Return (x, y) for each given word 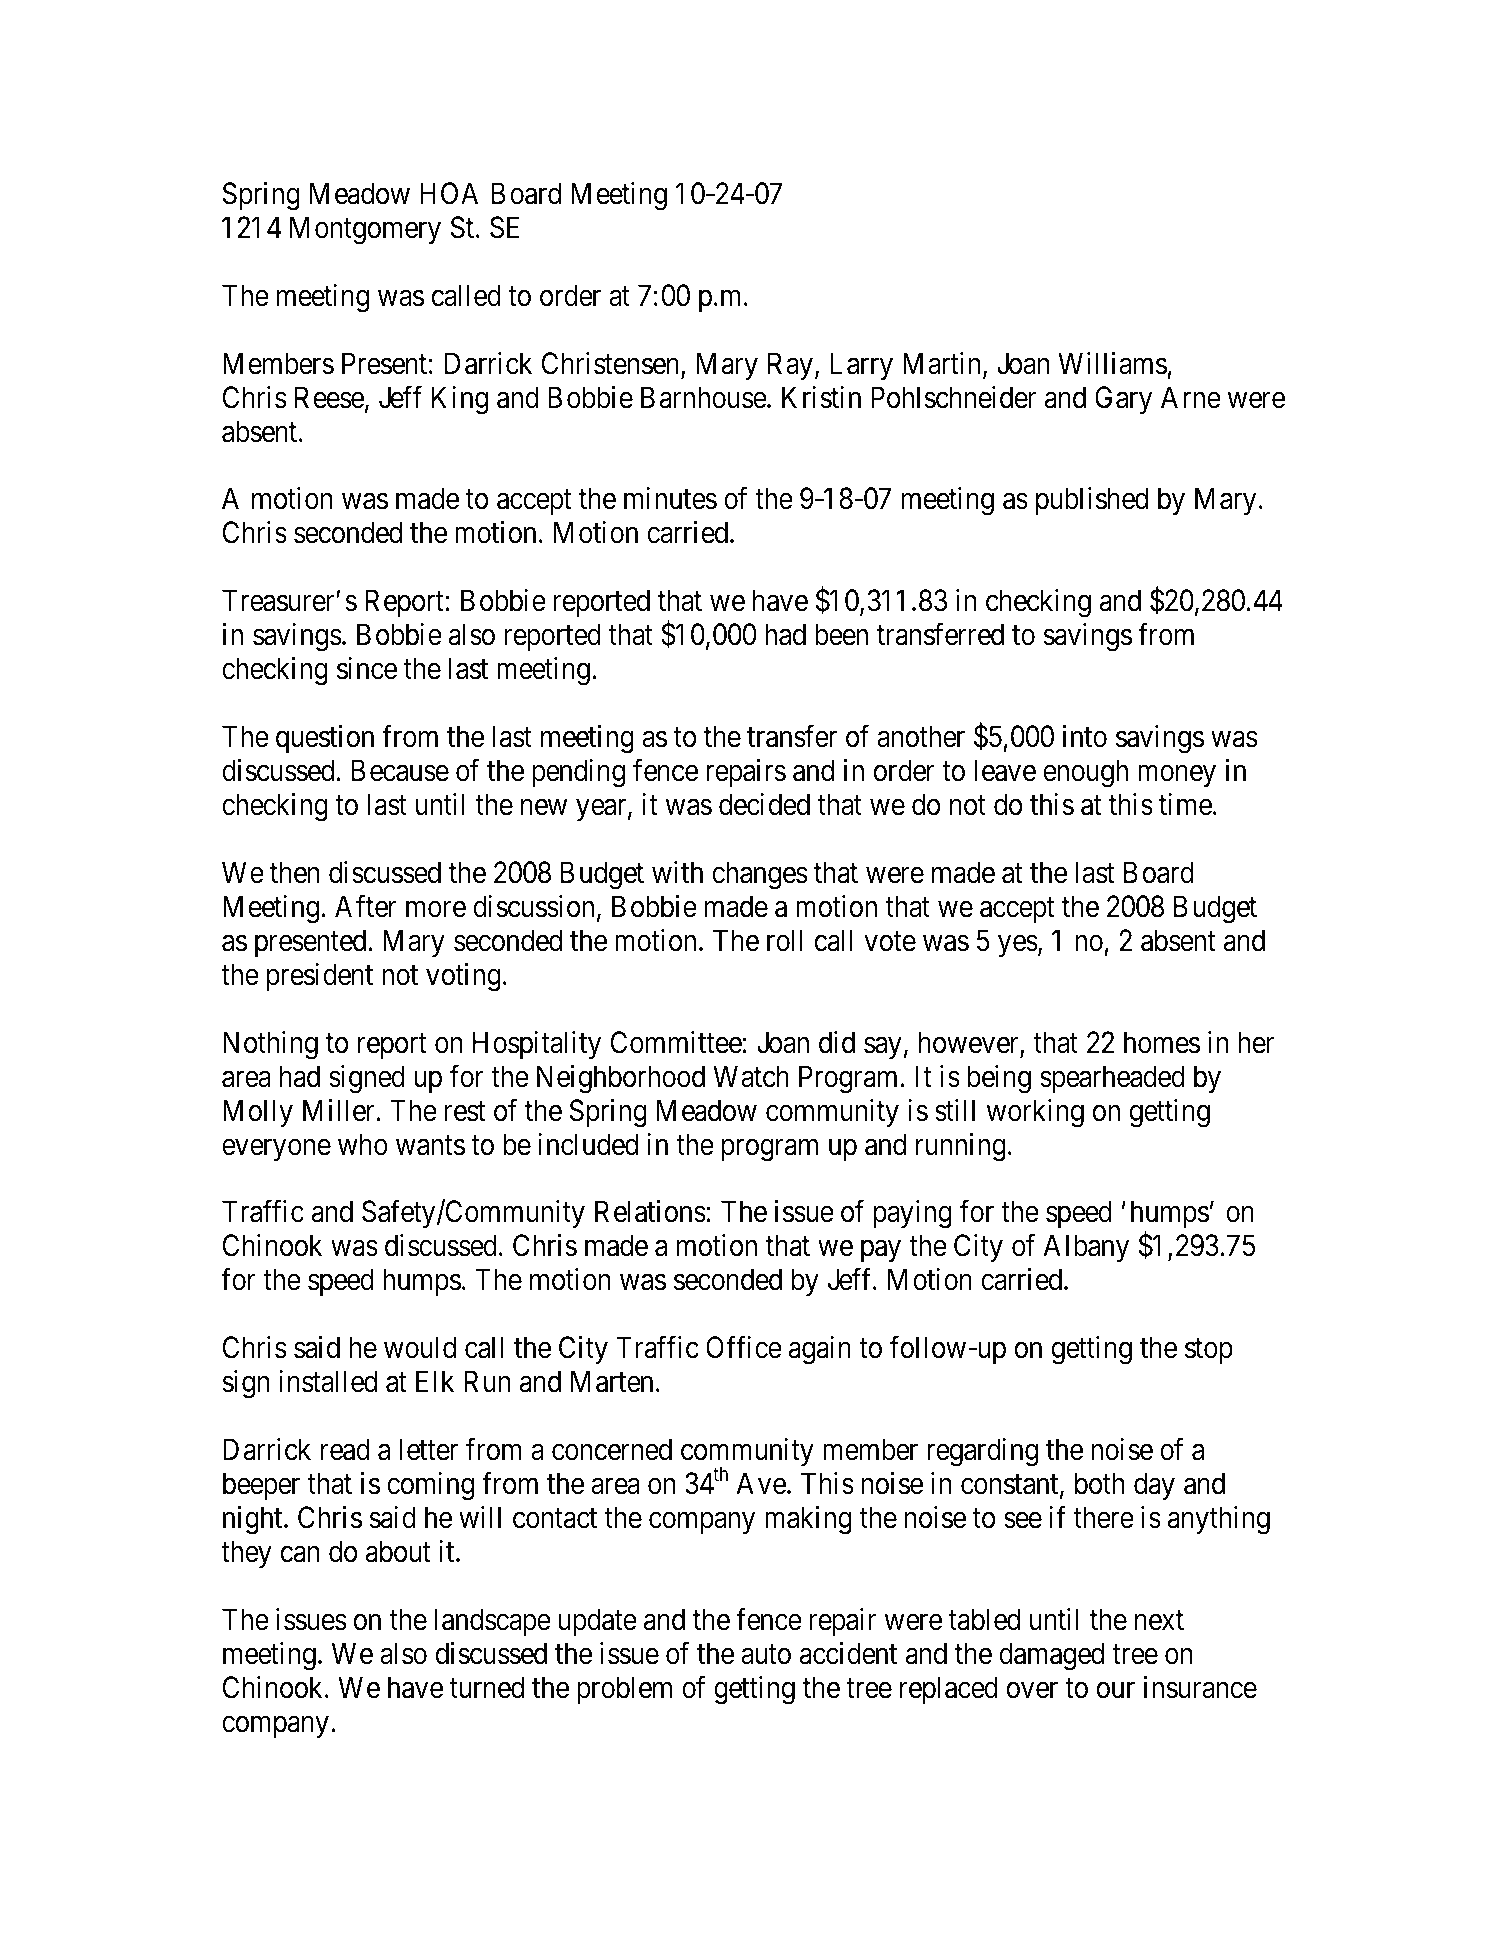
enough (1085, 773)
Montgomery (365, 230)
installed (328, 1381)
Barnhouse (704, 397)
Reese (329, 397)
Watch (751, 1076)
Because (400, 771)
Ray (790, 366)
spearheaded (1112, 1079)
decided (764, 804)
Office (744, 1347)
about (398, 1551)
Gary (1123, 400)
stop (1209, 1351)
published (1092, 501)
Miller (339, 1110)
